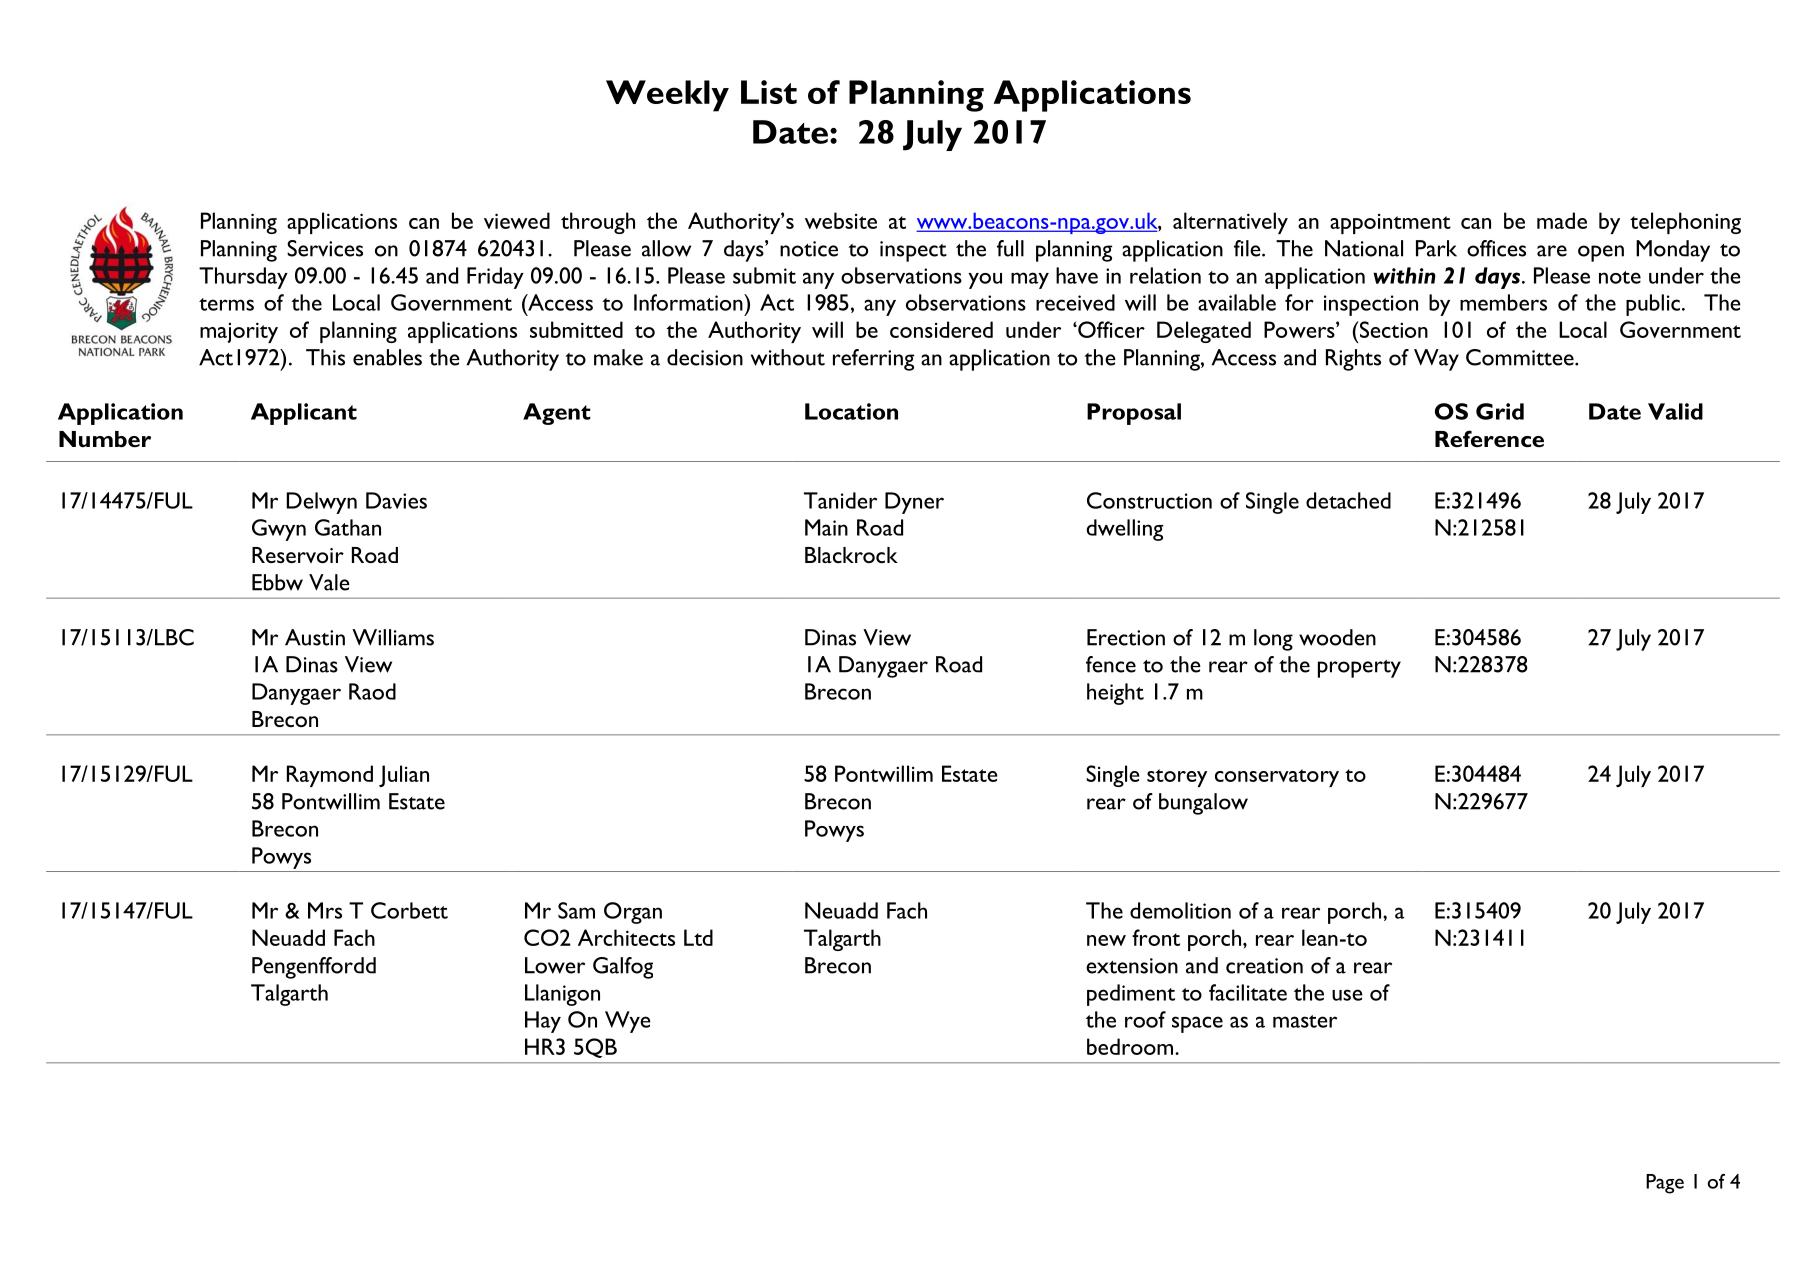  Describe the element at coordinates (396, 500) in the screenshot. I see `Davies` at that location.
